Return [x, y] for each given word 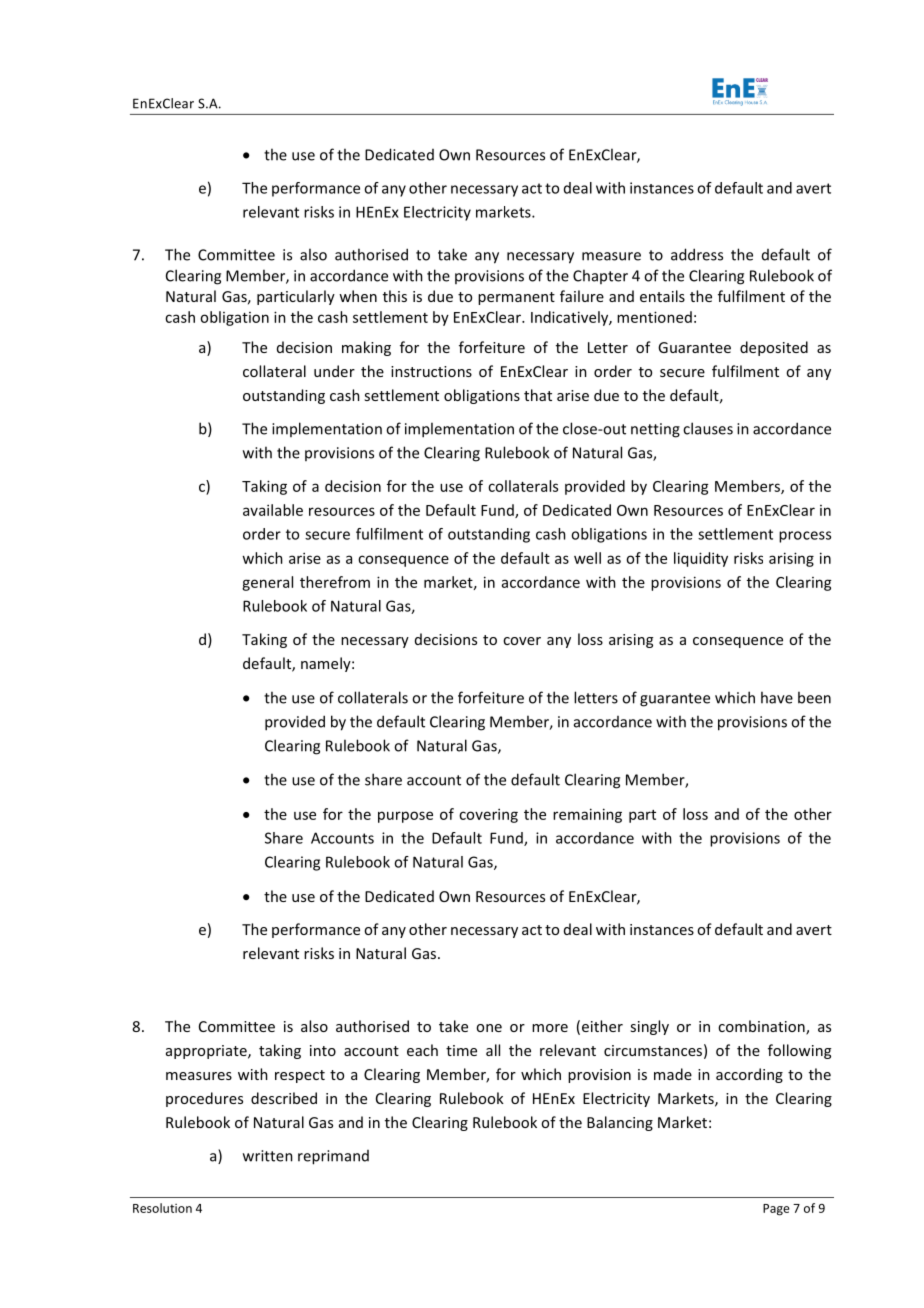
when [358, 296]
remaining [587, 815]
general [267, 583]
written [268, 1156]
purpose [405, 817]
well [587, 558]
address [697, 254]
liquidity [701, 559]
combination [762, 1027]
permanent [516, 298]
